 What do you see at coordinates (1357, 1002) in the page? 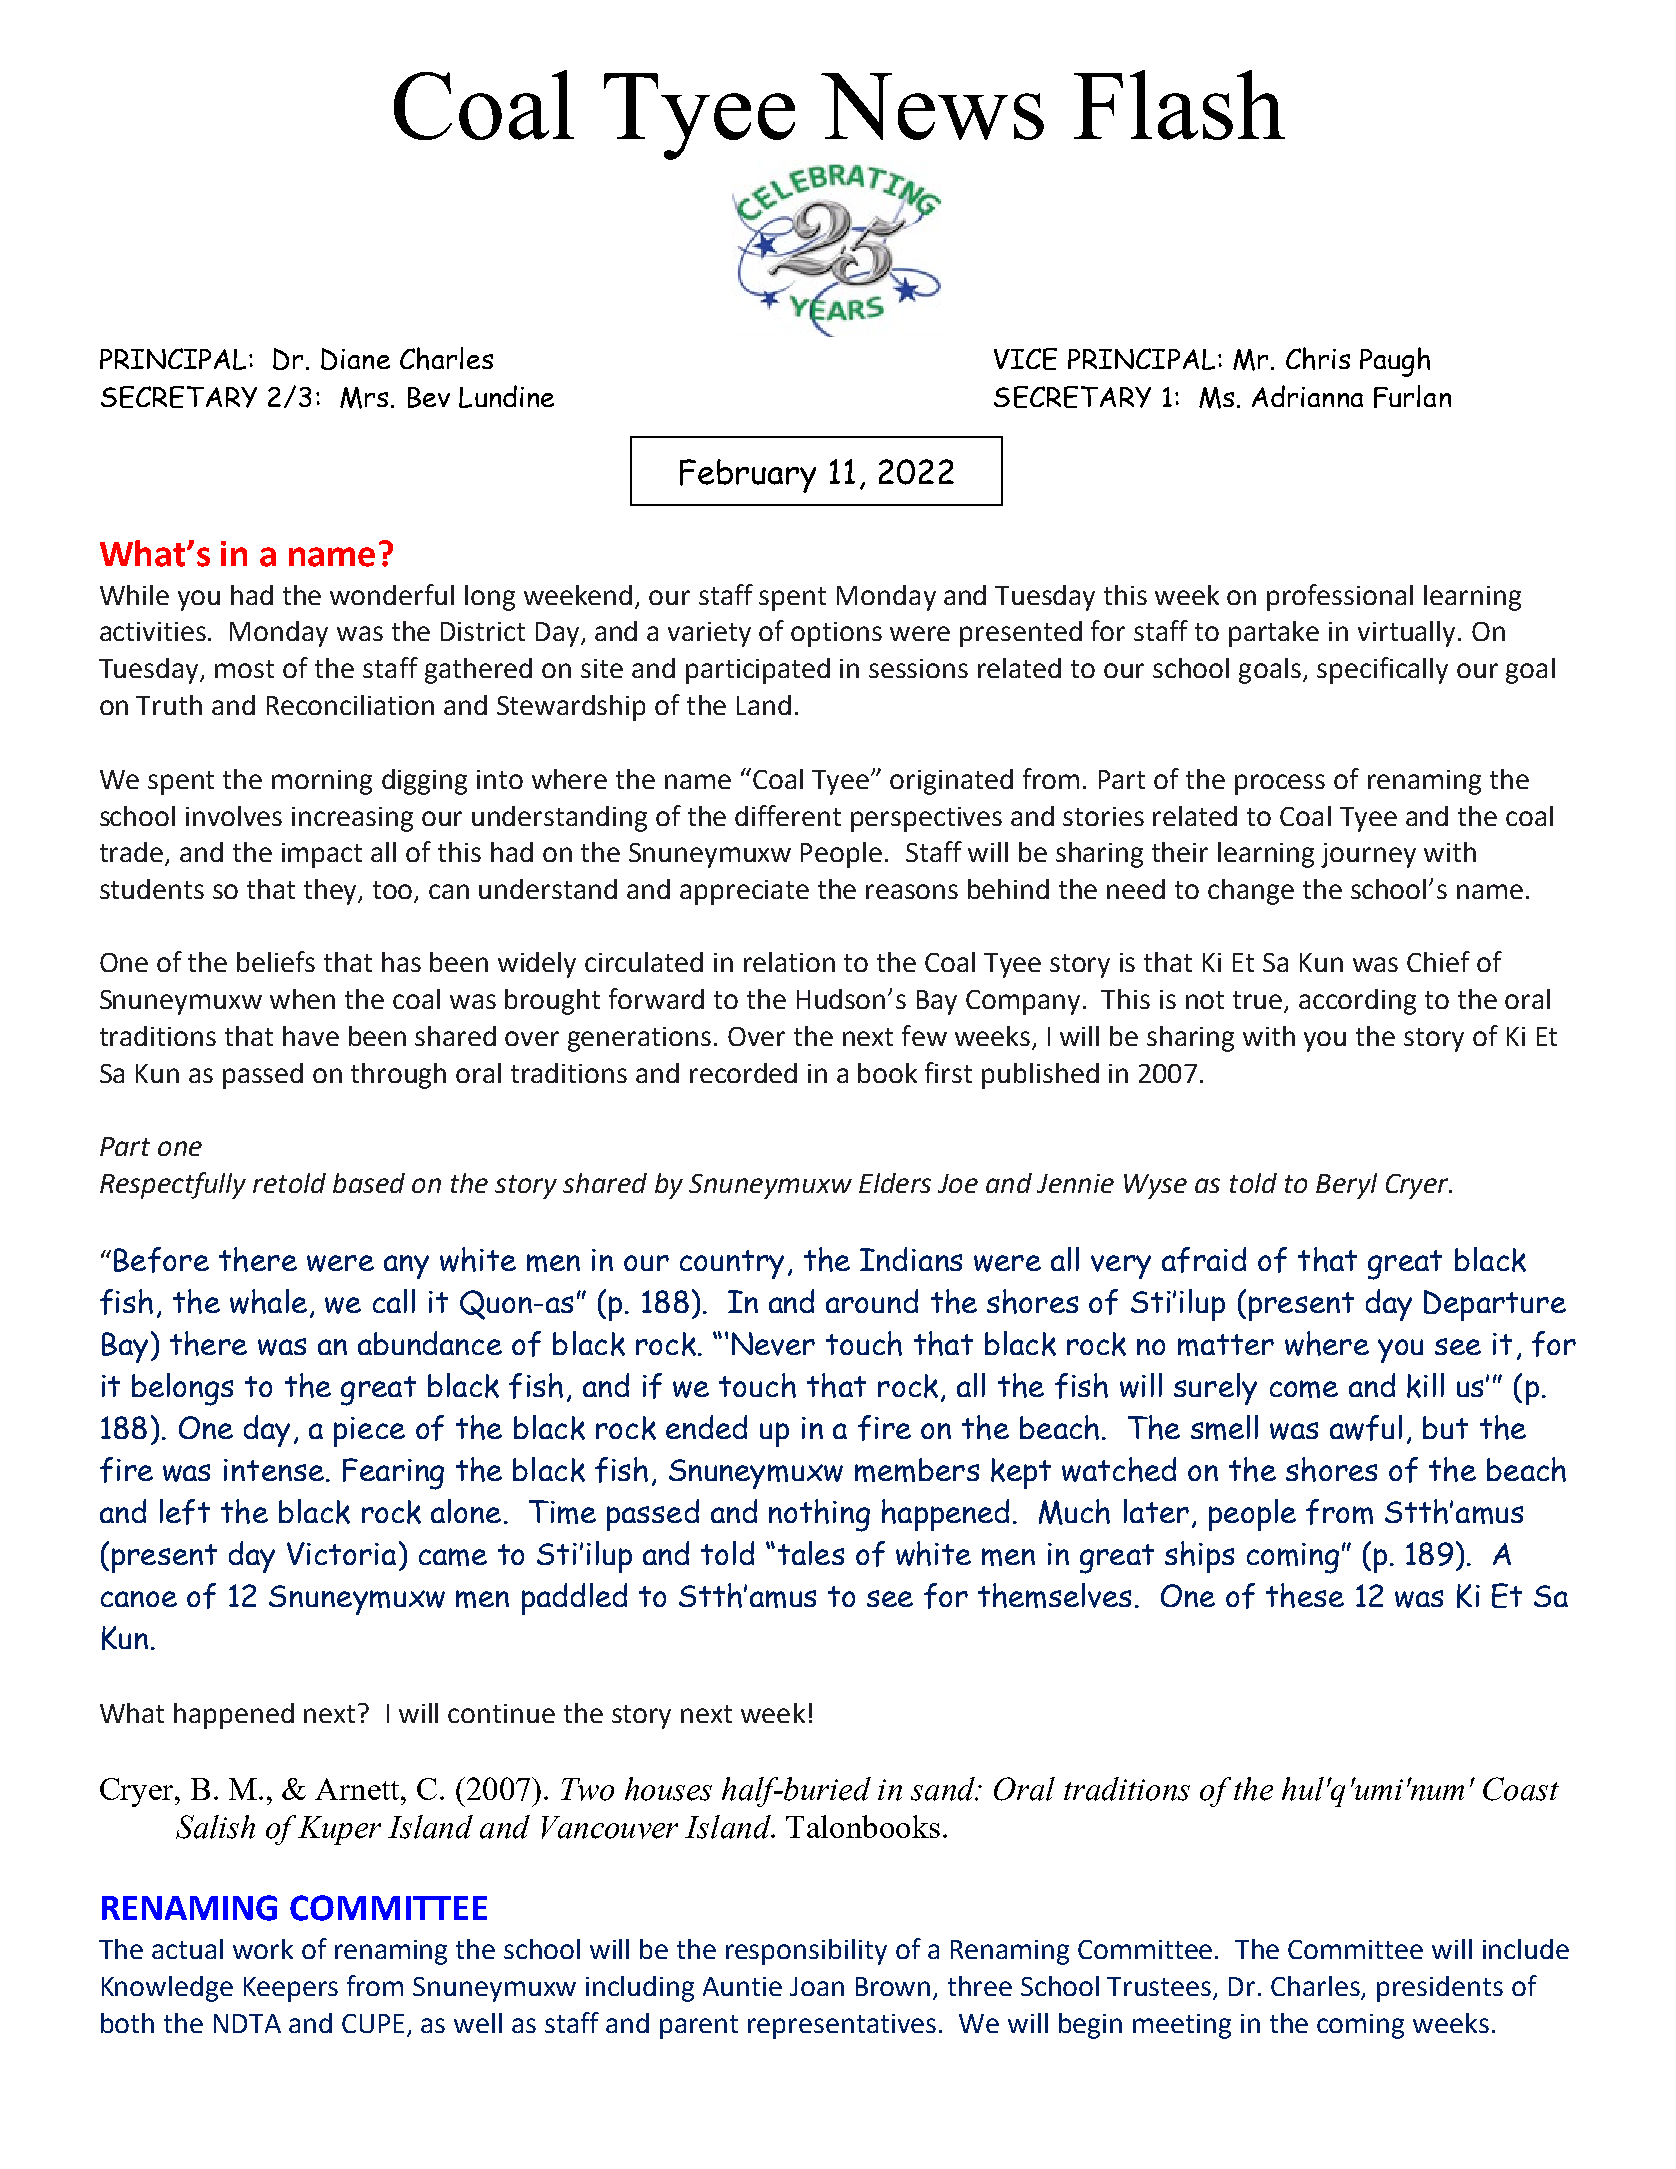
I see `according` at bounding box center [1357, 1002].
